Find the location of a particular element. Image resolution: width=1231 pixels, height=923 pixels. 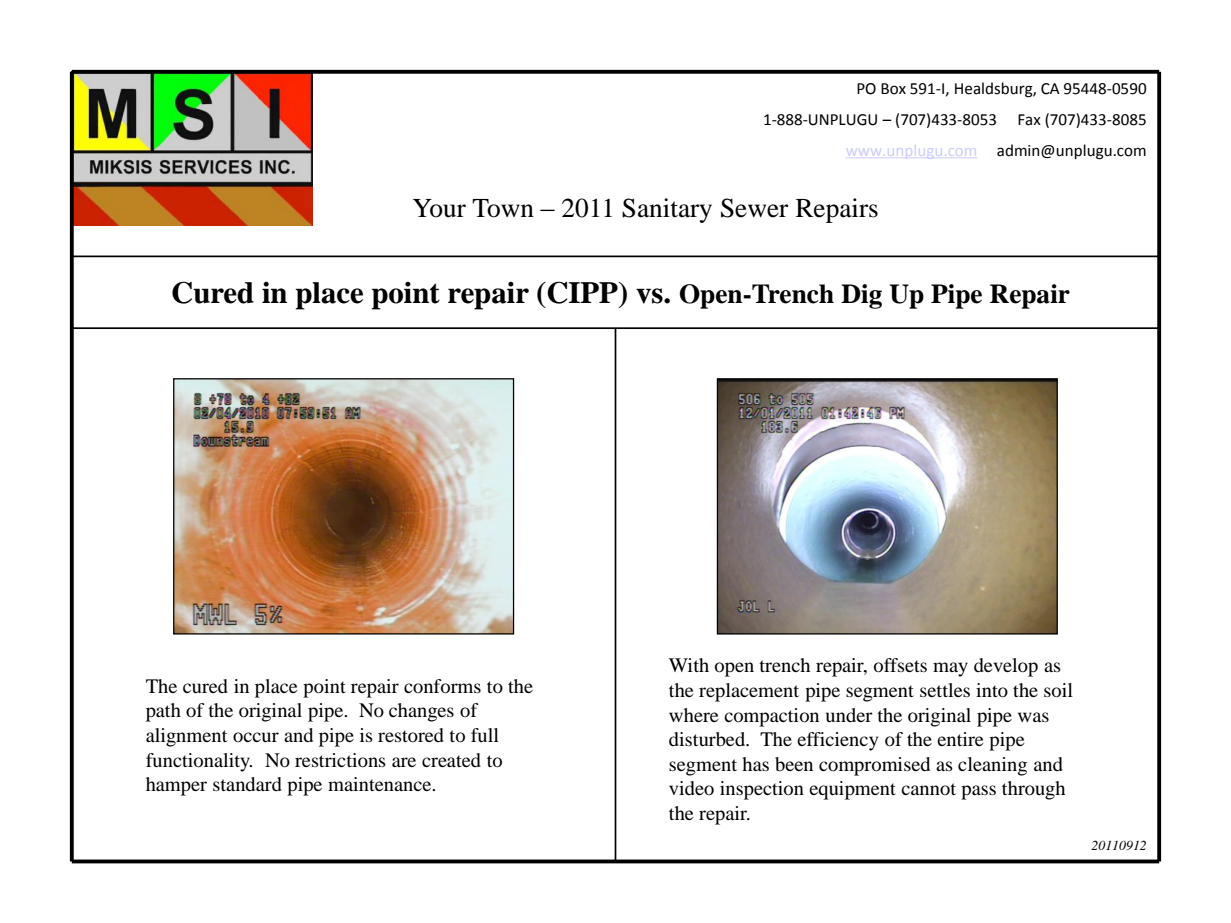

conforms is located at coordinates (442, 686).
